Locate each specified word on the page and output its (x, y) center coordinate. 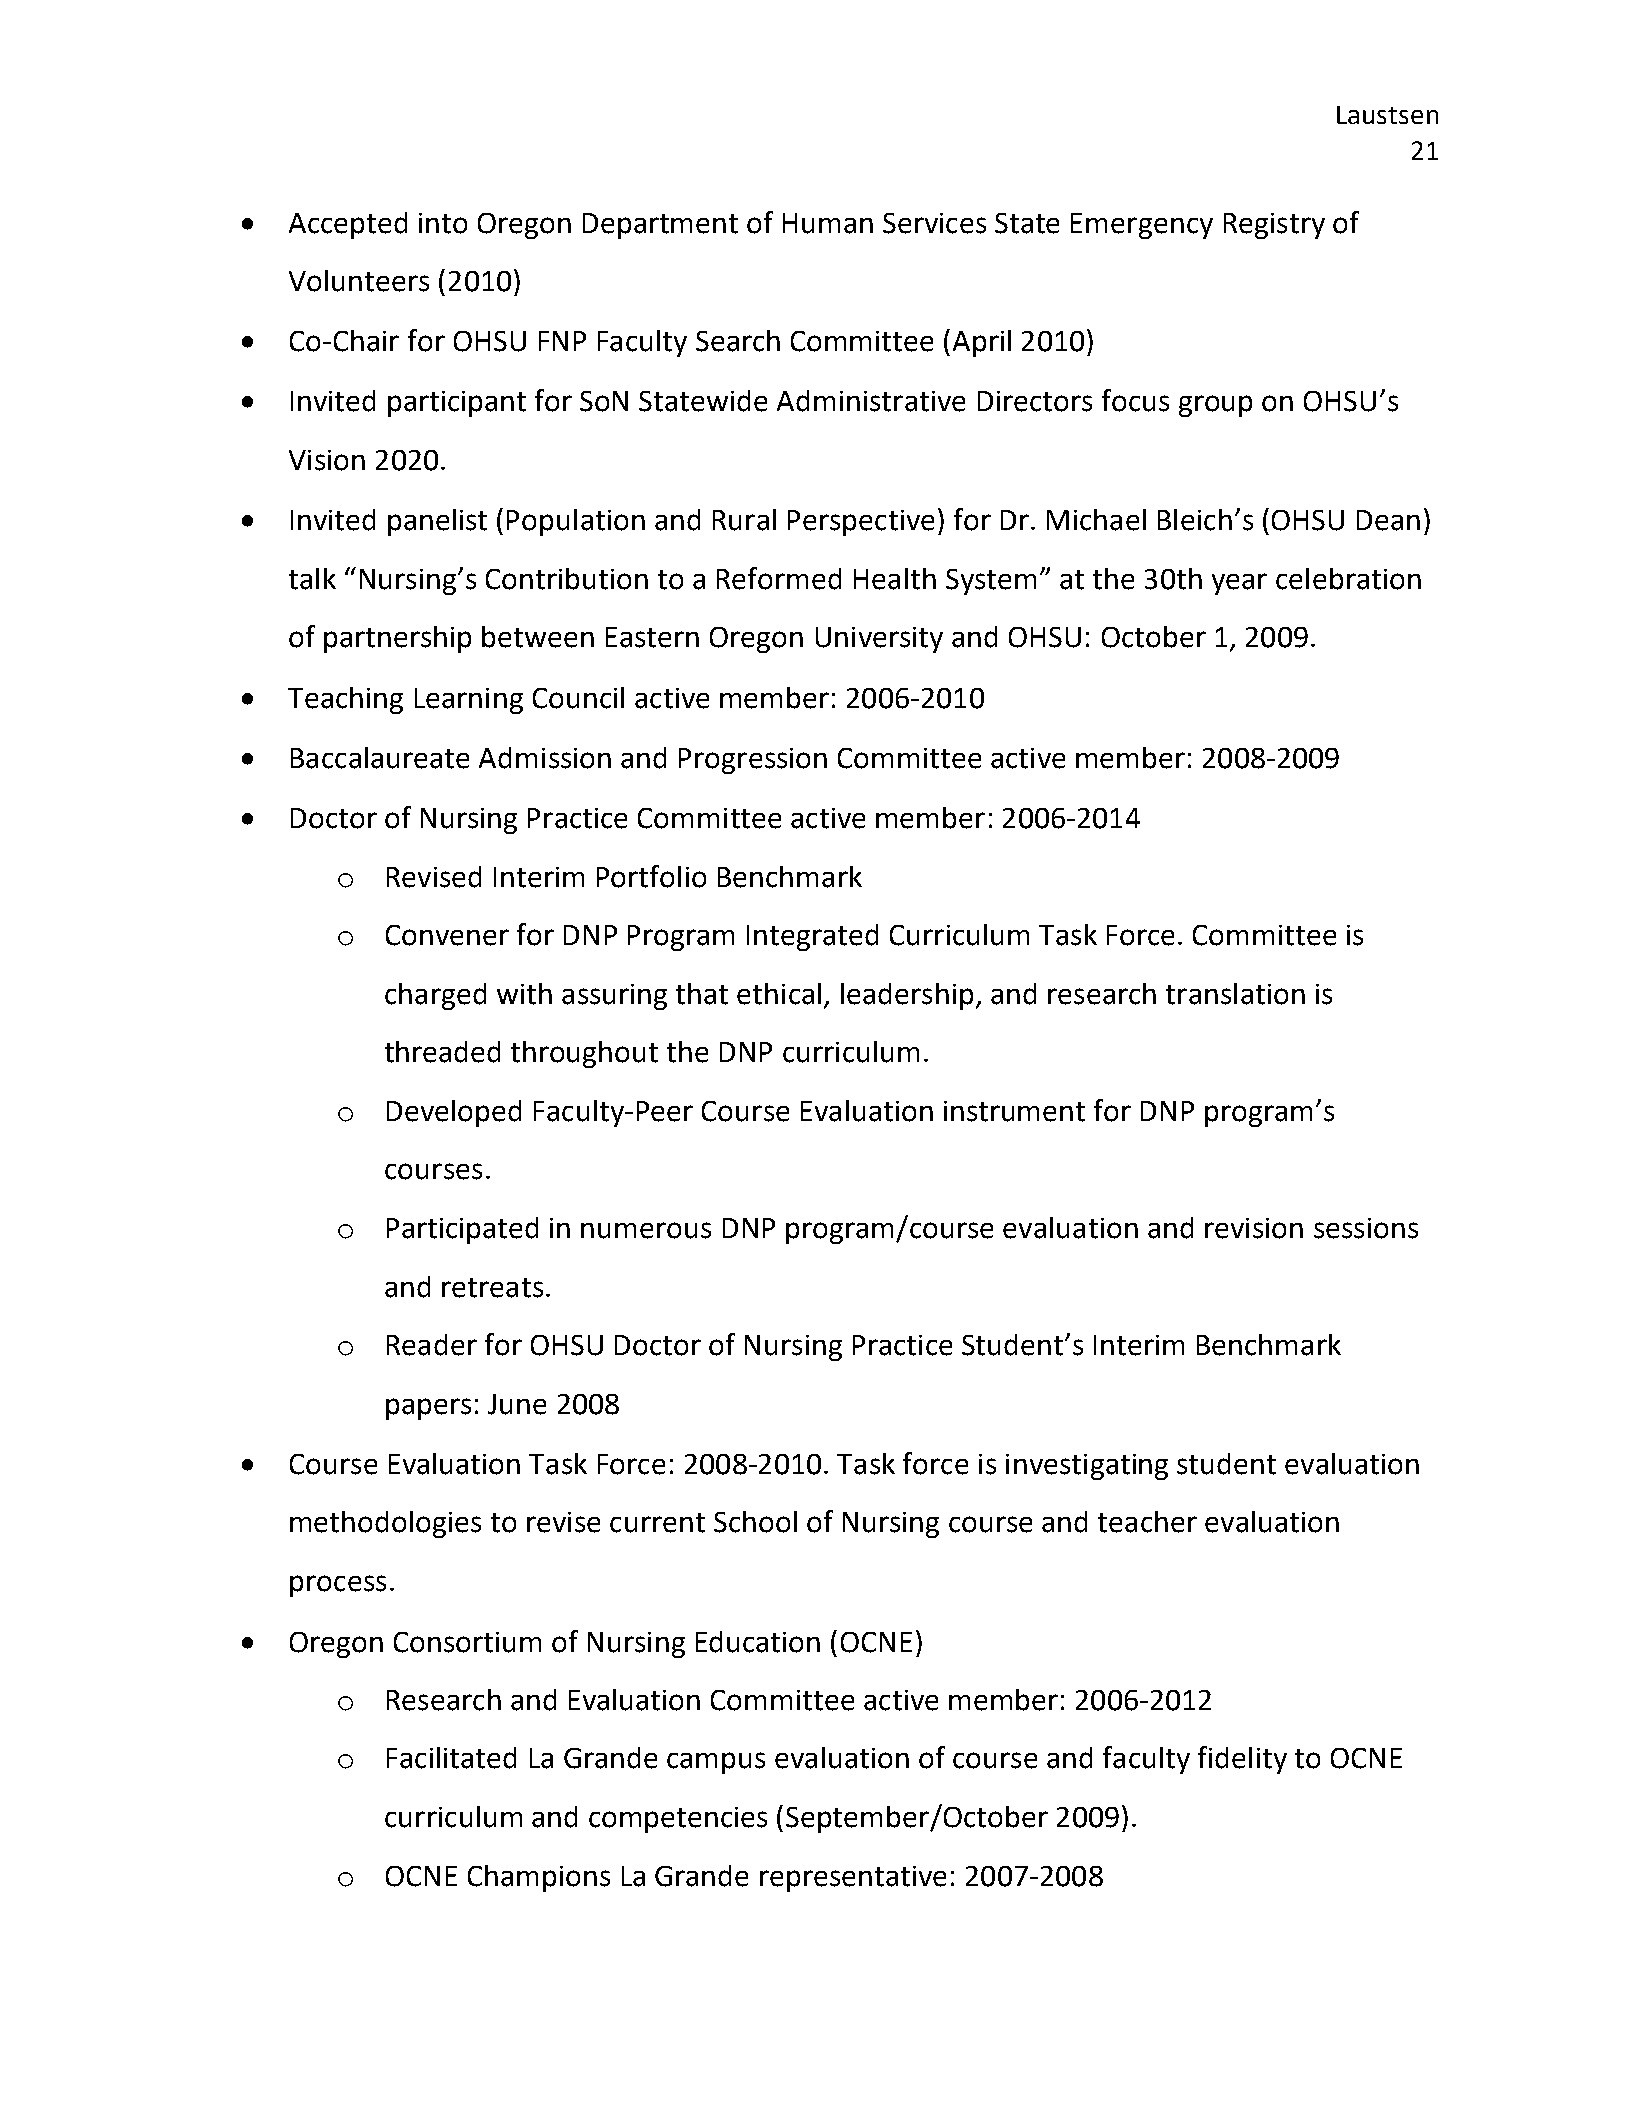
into (443, 223)
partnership (397, 639)
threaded (442, 1052)
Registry (1274, 226)
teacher (1147, 1522)
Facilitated (451, 1758)
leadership (907, 996)
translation (1235, 994)
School (755, 1522)
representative (853, 1879)
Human (828, 223)
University (879, 640)
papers (428, 1409)
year (1239, 584)
